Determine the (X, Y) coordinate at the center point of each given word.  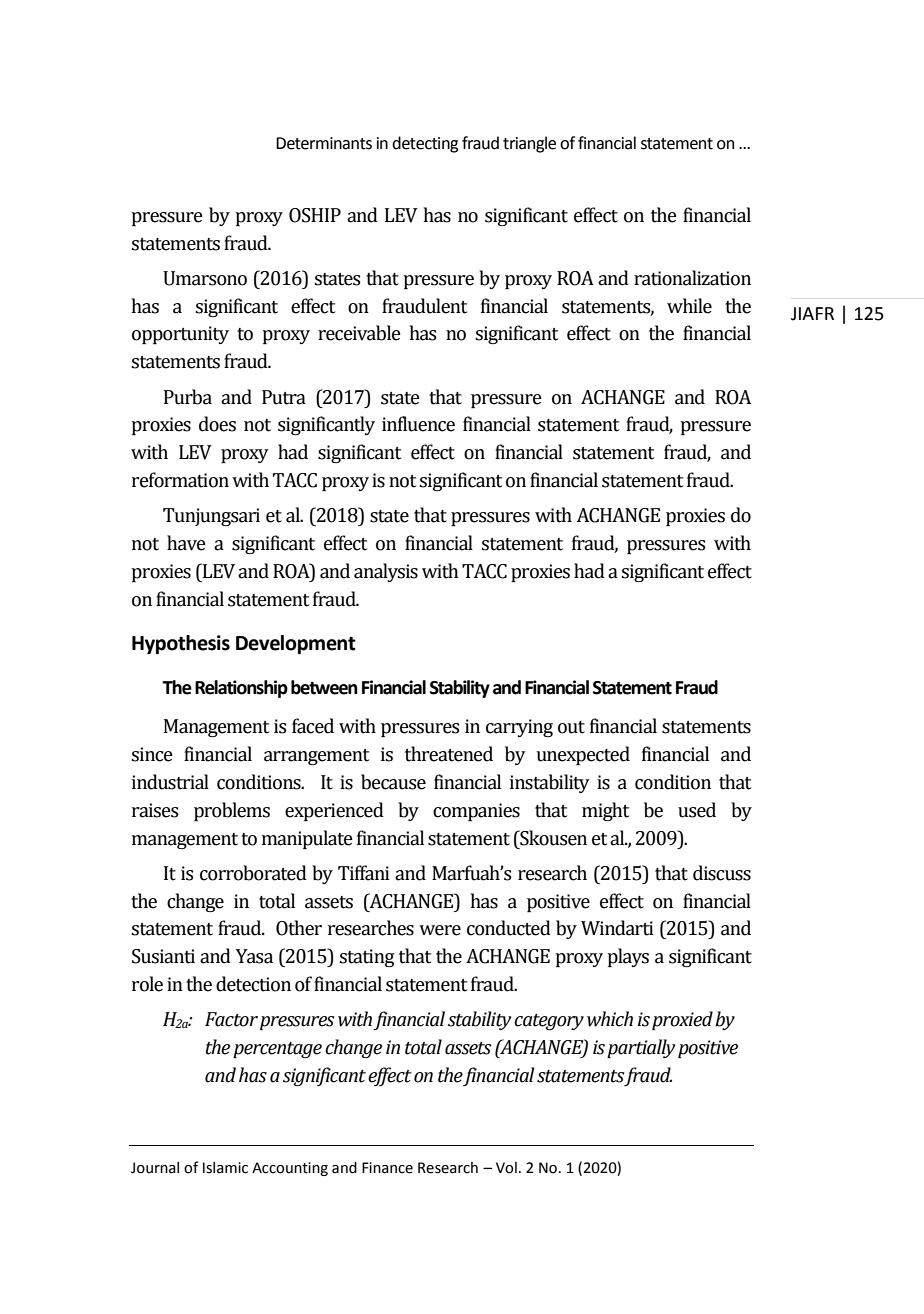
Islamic (225, 1168)
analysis (386, 572)
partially (641, 1048)
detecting (425, 144)
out (571, 727)
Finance (387, 1168)
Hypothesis (181, 644)
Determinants (324, 143)
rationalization (692, 278)
